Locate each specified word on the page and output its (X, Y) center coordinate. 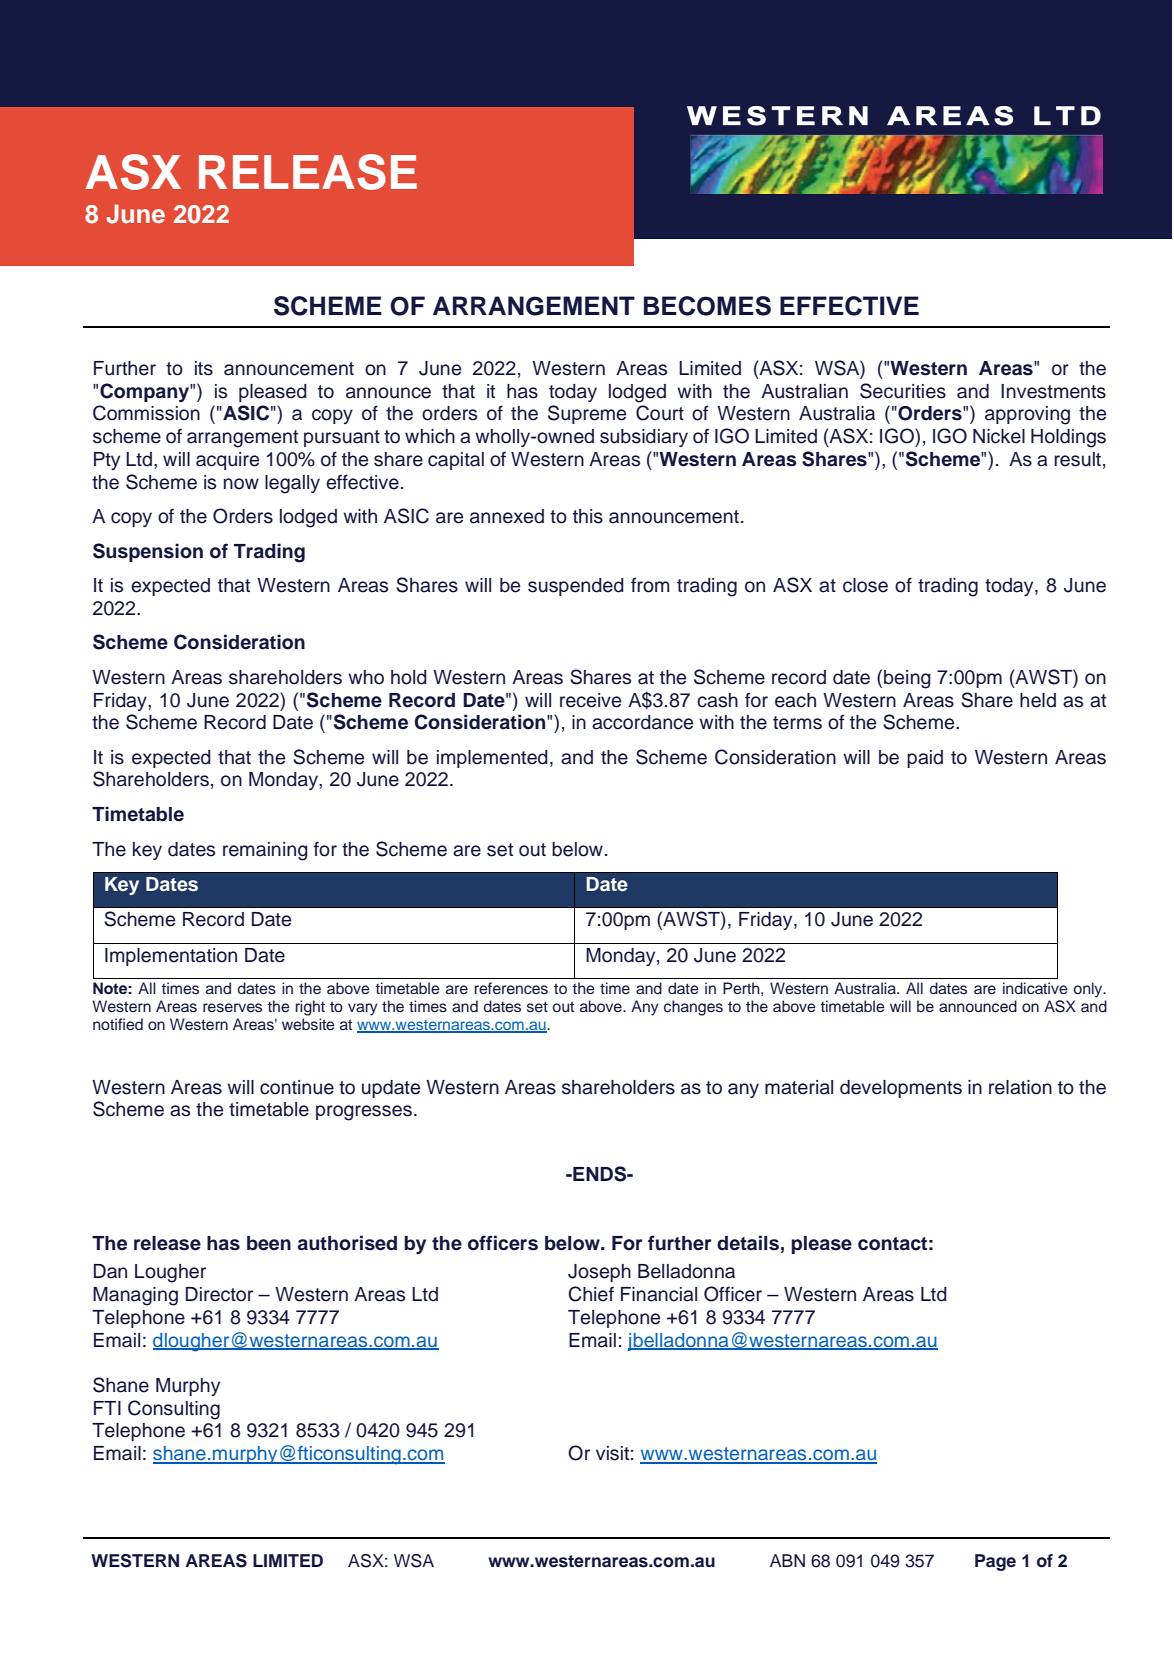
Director (219, 1294)
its (204, 368)
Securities (903, 391)
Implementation (171, 957)
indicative (1035, 988)
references (511, 988)
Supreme (587, 414)
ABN (787, 1560)
